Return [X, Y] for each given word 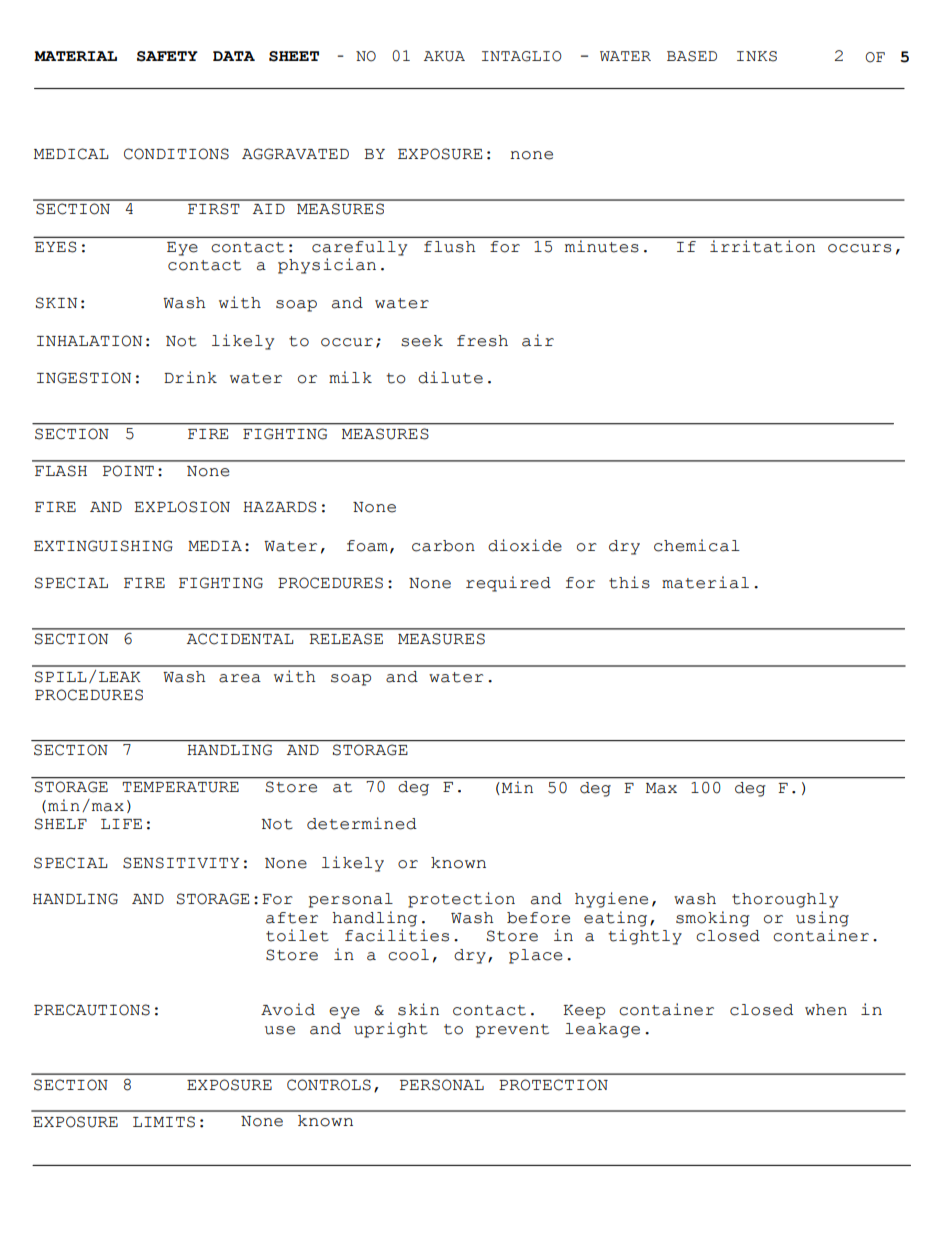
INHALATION [89, 341]
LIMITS [164, 1122]
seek [422, 341]
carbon [443, 546]
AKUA [444, 56]
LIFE [121, 824]
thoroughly [785, 900]
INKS [757, 56]
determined [362, 823]
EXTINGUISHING [103, 546]
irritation [762, 246]
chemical [697, 545]
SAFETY [167, 56]
